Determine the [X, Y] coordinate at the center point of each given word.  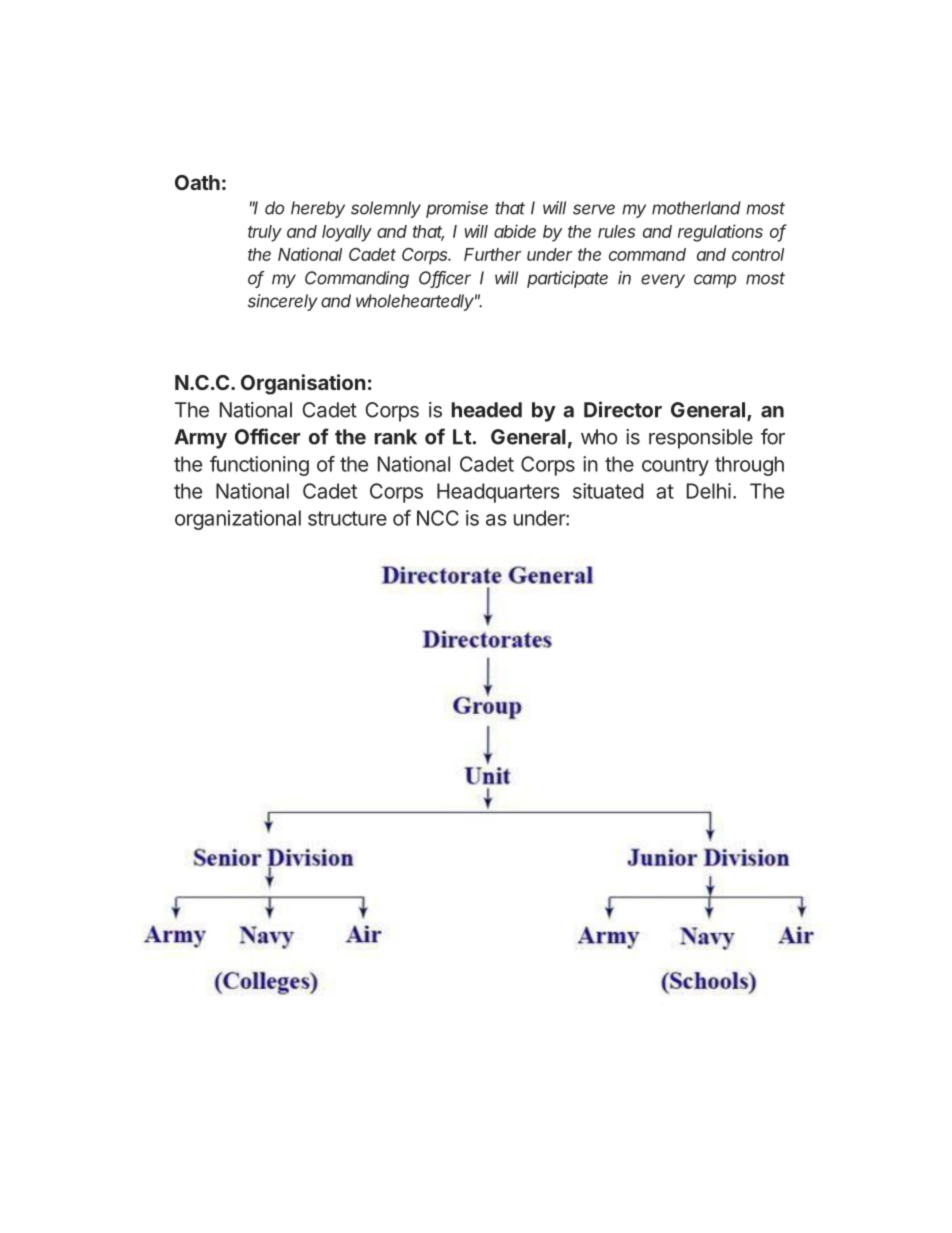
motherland [696, 208]
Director [623, 409]
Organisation [303, 384]
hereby [318, 209]
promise [457, 209]
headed [487, 410]
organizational [238, 520]
